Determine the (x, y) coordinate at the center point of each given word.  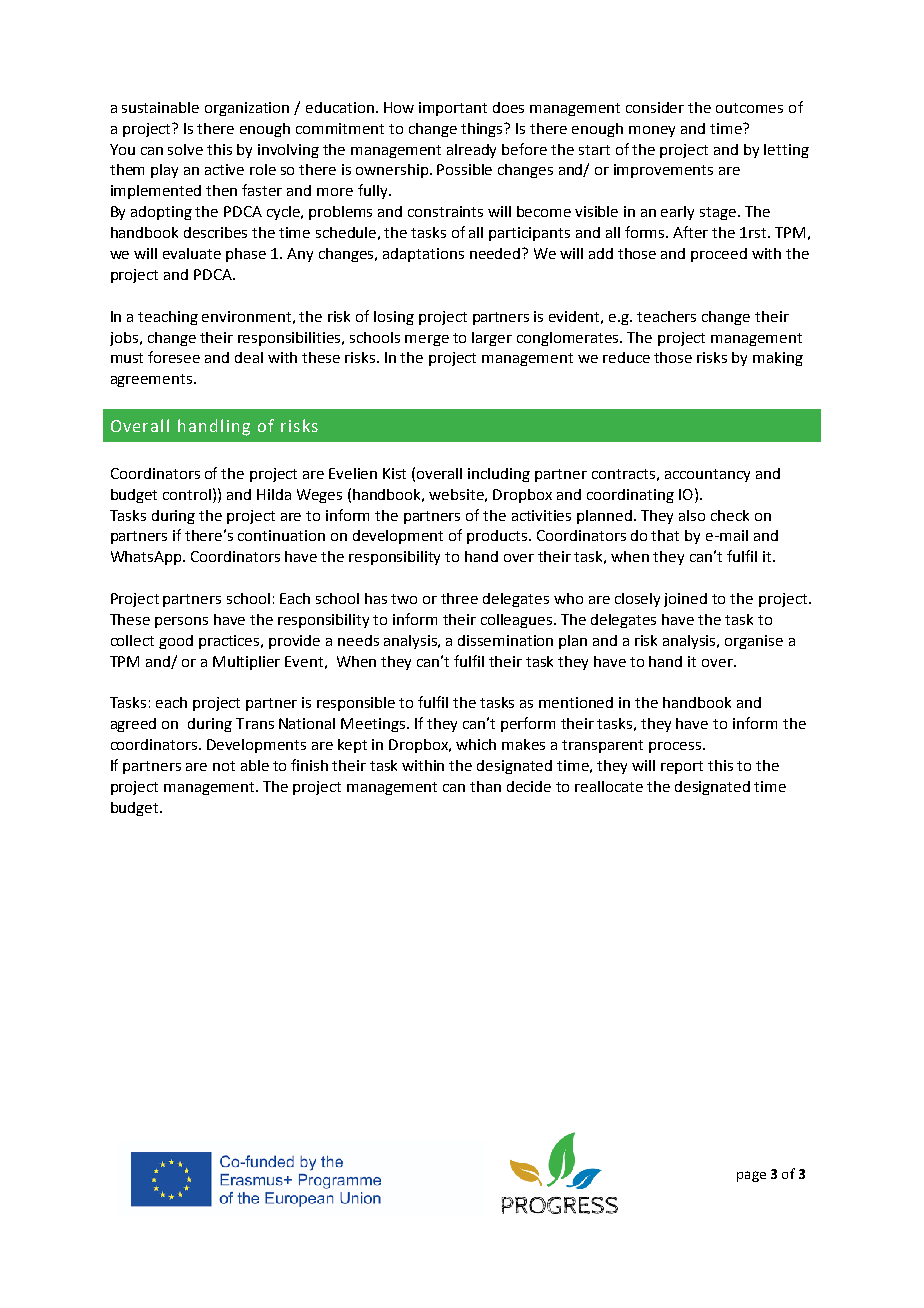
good (176, 642)
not (224, 766)
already (471, 151)
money (652, 131)
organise (754, 642)
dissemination (505, 640)
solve (185, 149)
